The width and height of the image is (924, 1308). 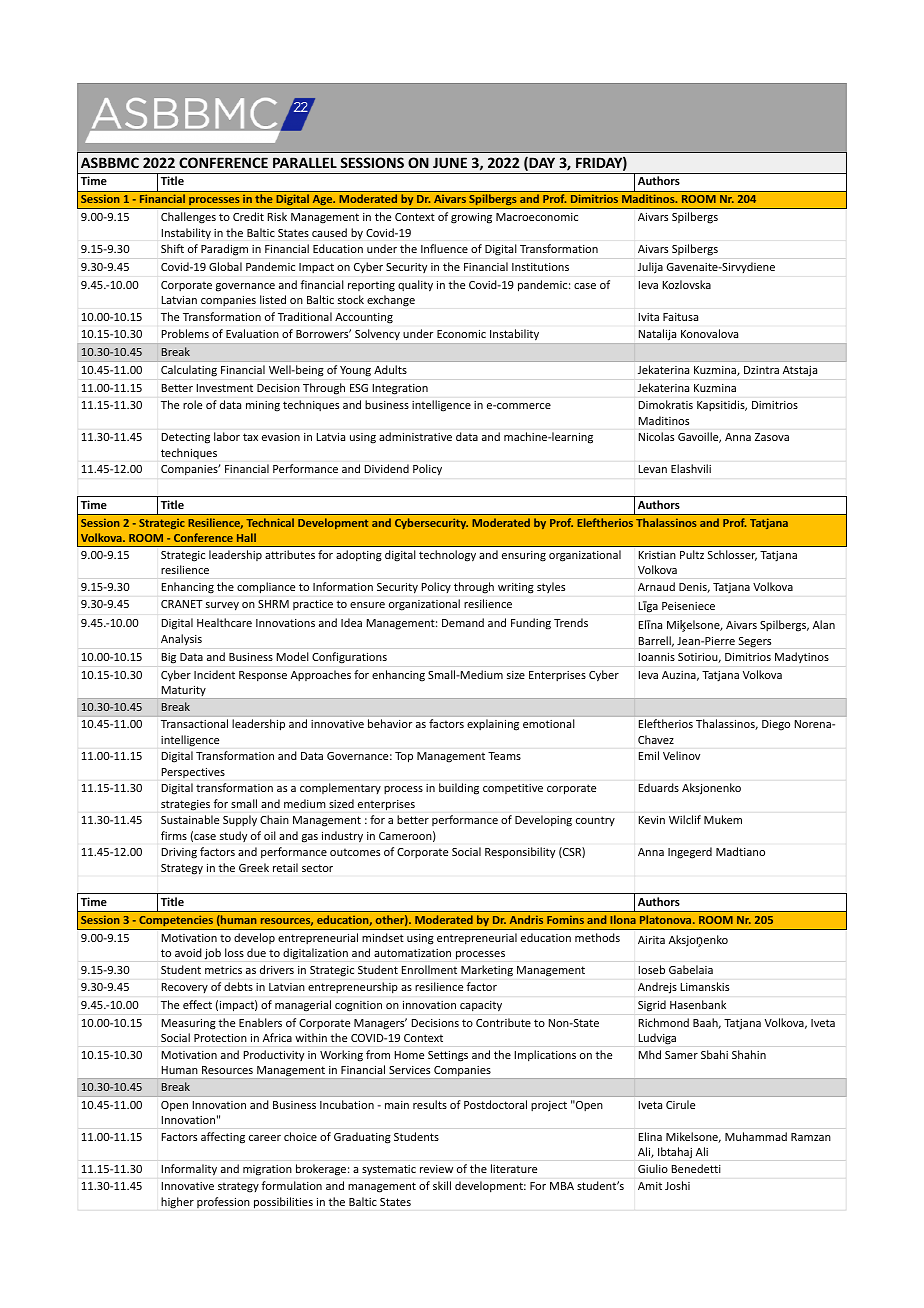 I want to click on Diego, so click(x=776, y=725).
